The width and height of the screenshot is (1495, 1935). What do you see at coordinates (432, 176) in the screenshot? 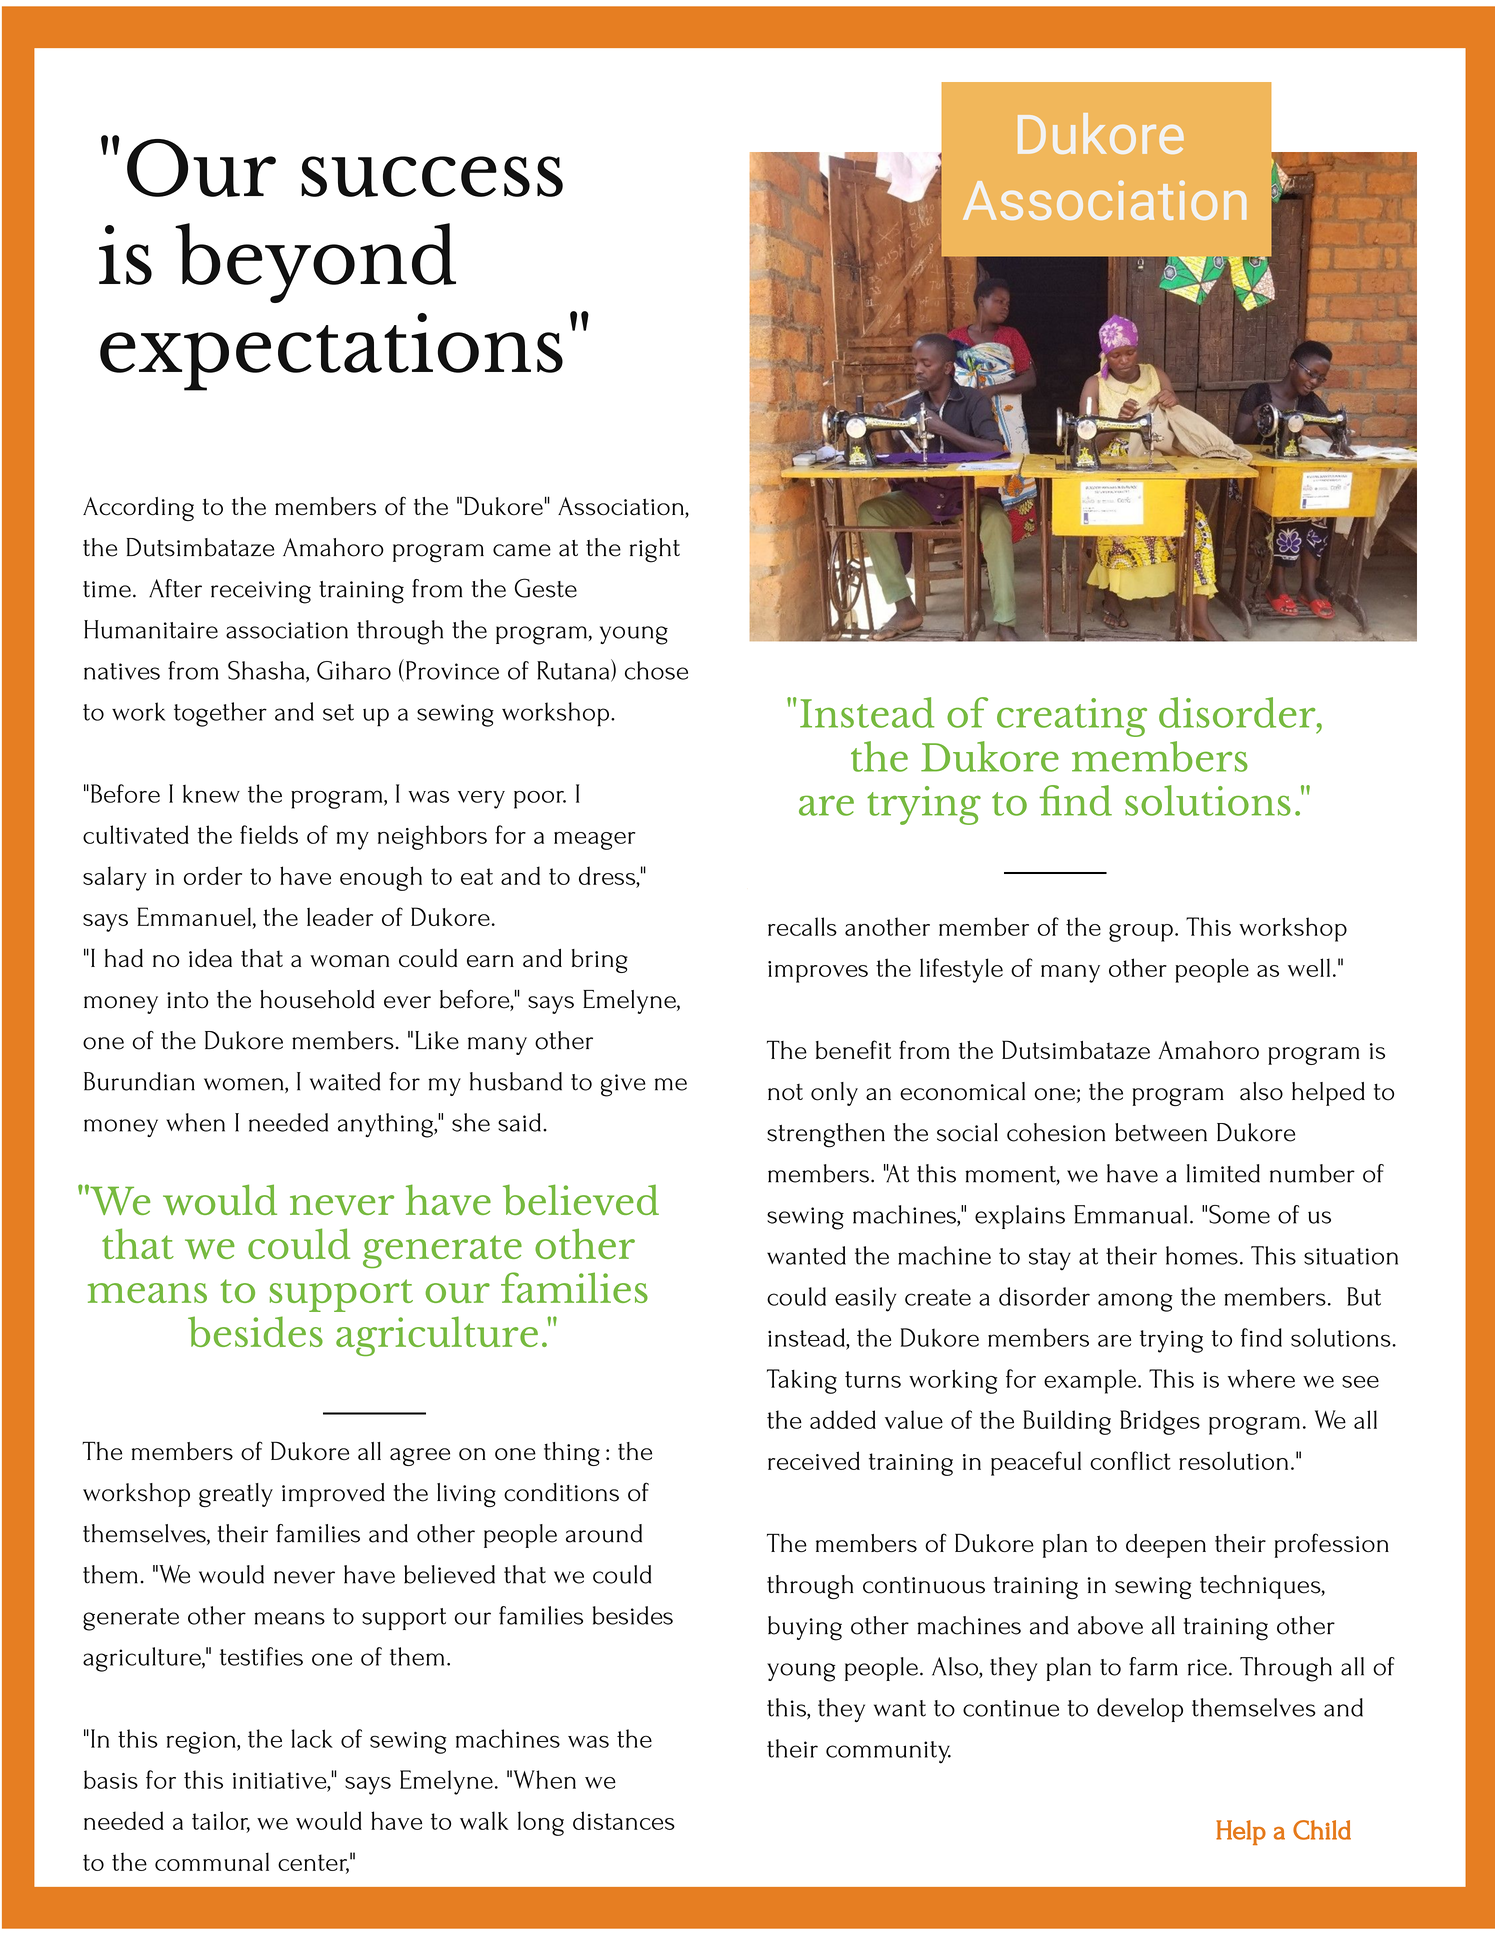
I see `success` at bounding box center [432, 176].
